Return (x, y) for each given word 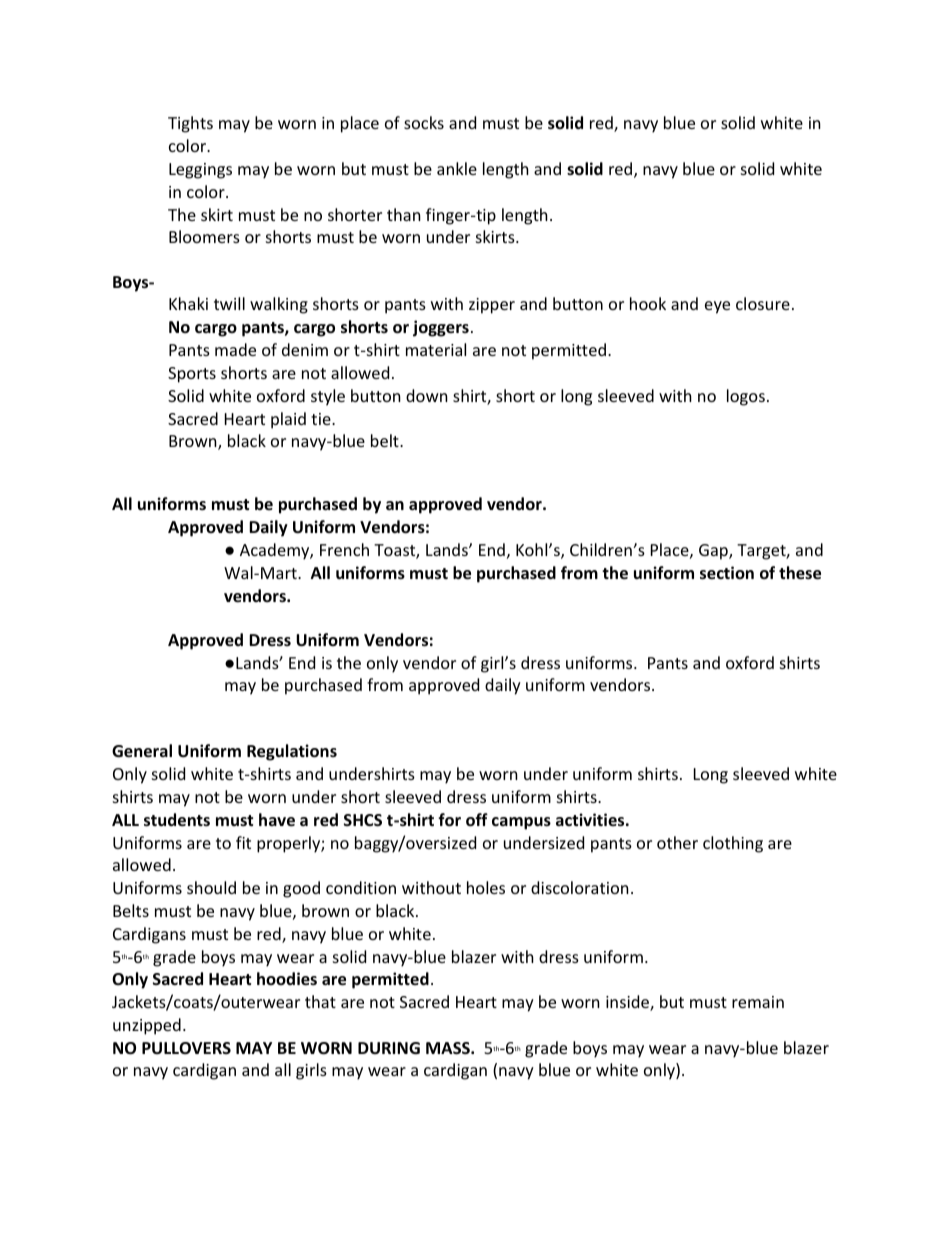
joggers (441, 328)
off (477, 820)
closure (763, 303)
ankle (457, 168)
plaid (288, 420)
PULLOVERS (186, 1048)
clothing (733, 844)
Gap (714, 552)
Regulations (292, 752)
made (235, 349)
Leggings (200, 171)
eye (717, 307)
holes (486, 887)
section (727, 573)
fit (243, 842)
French (344, 549)
